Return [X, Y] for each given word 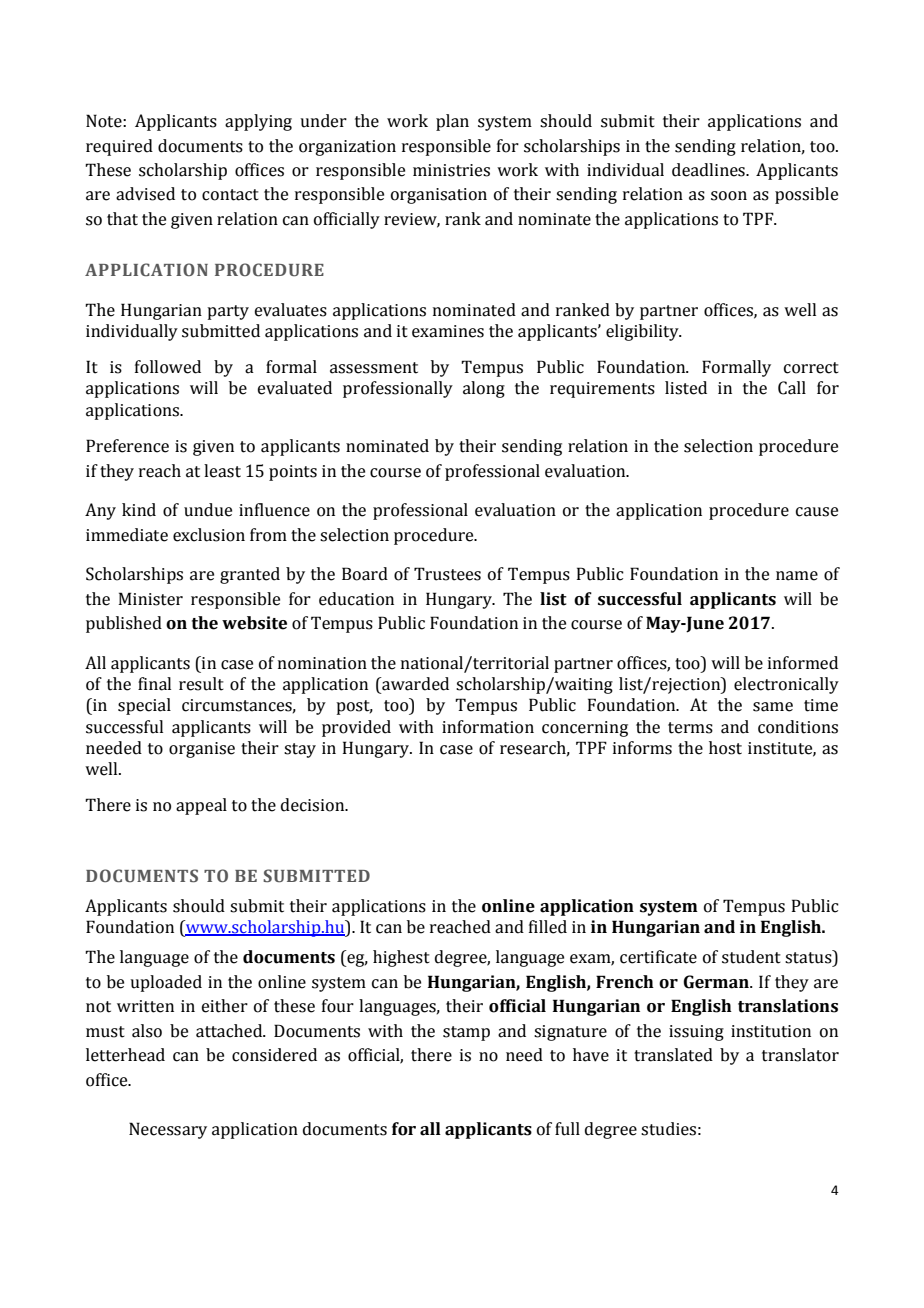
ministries [451, 170]
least [222, 471]
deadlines [709, 170]
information [488, 727]
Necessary [168, 1130]
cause [817, 512]
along [484, 389]
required [119, 147]
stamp [466, 1033]
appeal [201, 806]
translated [673, 1055]
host [725, 748]
